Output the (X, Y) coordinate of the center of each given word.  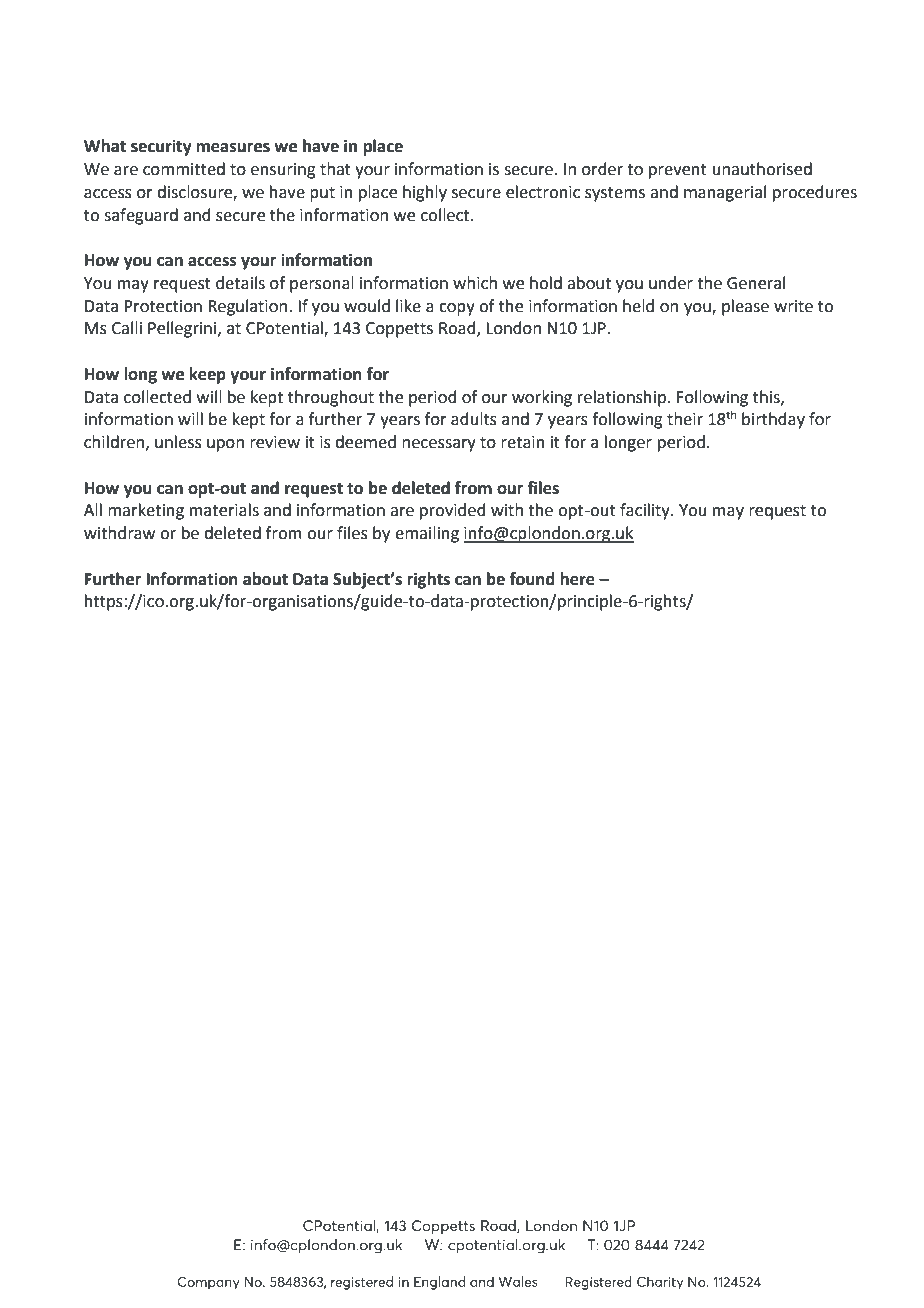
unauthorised (762, 169)
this (767, 397)
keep (207, 375)
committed (184, 169)
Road (458, 329)
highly (425, 193)
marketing (146, 511)
